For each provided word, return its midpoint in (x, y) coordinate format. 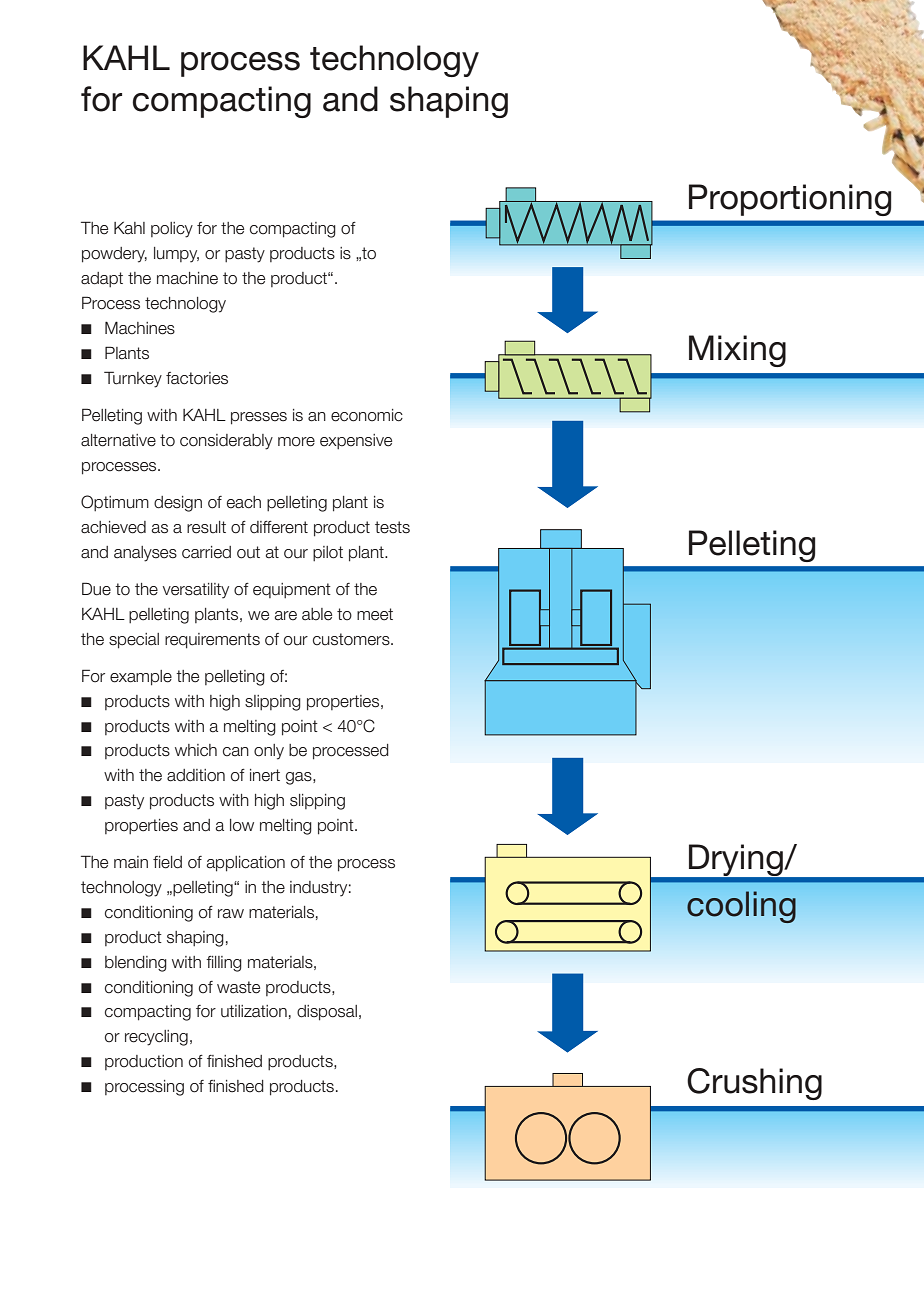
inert (265, 775)
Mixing (737, 351)
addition (196, 775)
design (178, 504)
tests (392, 527)
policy (172, 230)
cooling (741, 907)
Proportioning (790, 200)
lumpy (176, 255)
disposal (327, 1013)
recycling (156, 1038)
